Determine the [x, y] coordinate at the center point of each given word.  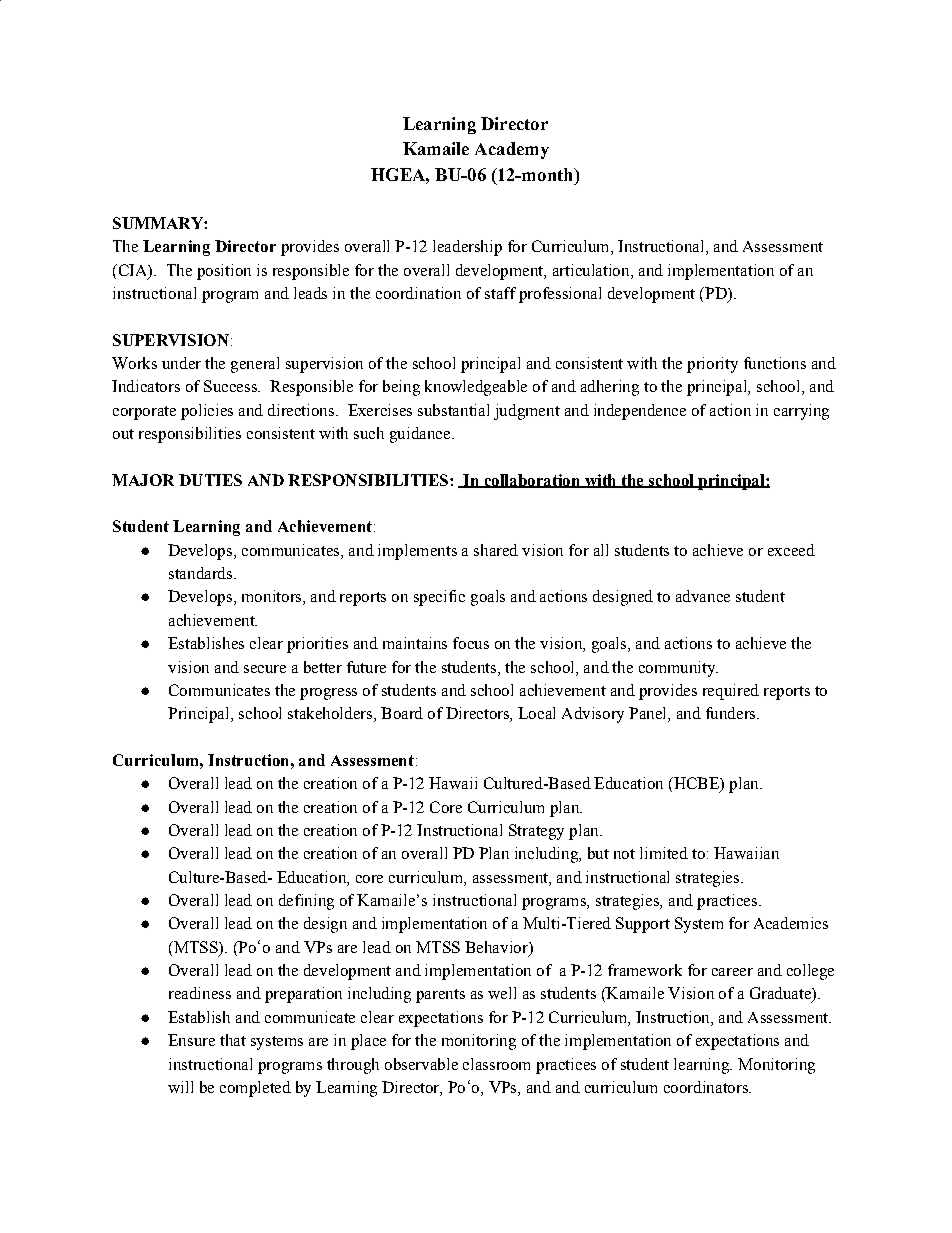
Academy [512, 150]
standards [200, 573]
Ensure [191, 1040]
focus [471, 643]
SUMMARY [159, 223]
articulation [592, 270]
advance [703, 596]
